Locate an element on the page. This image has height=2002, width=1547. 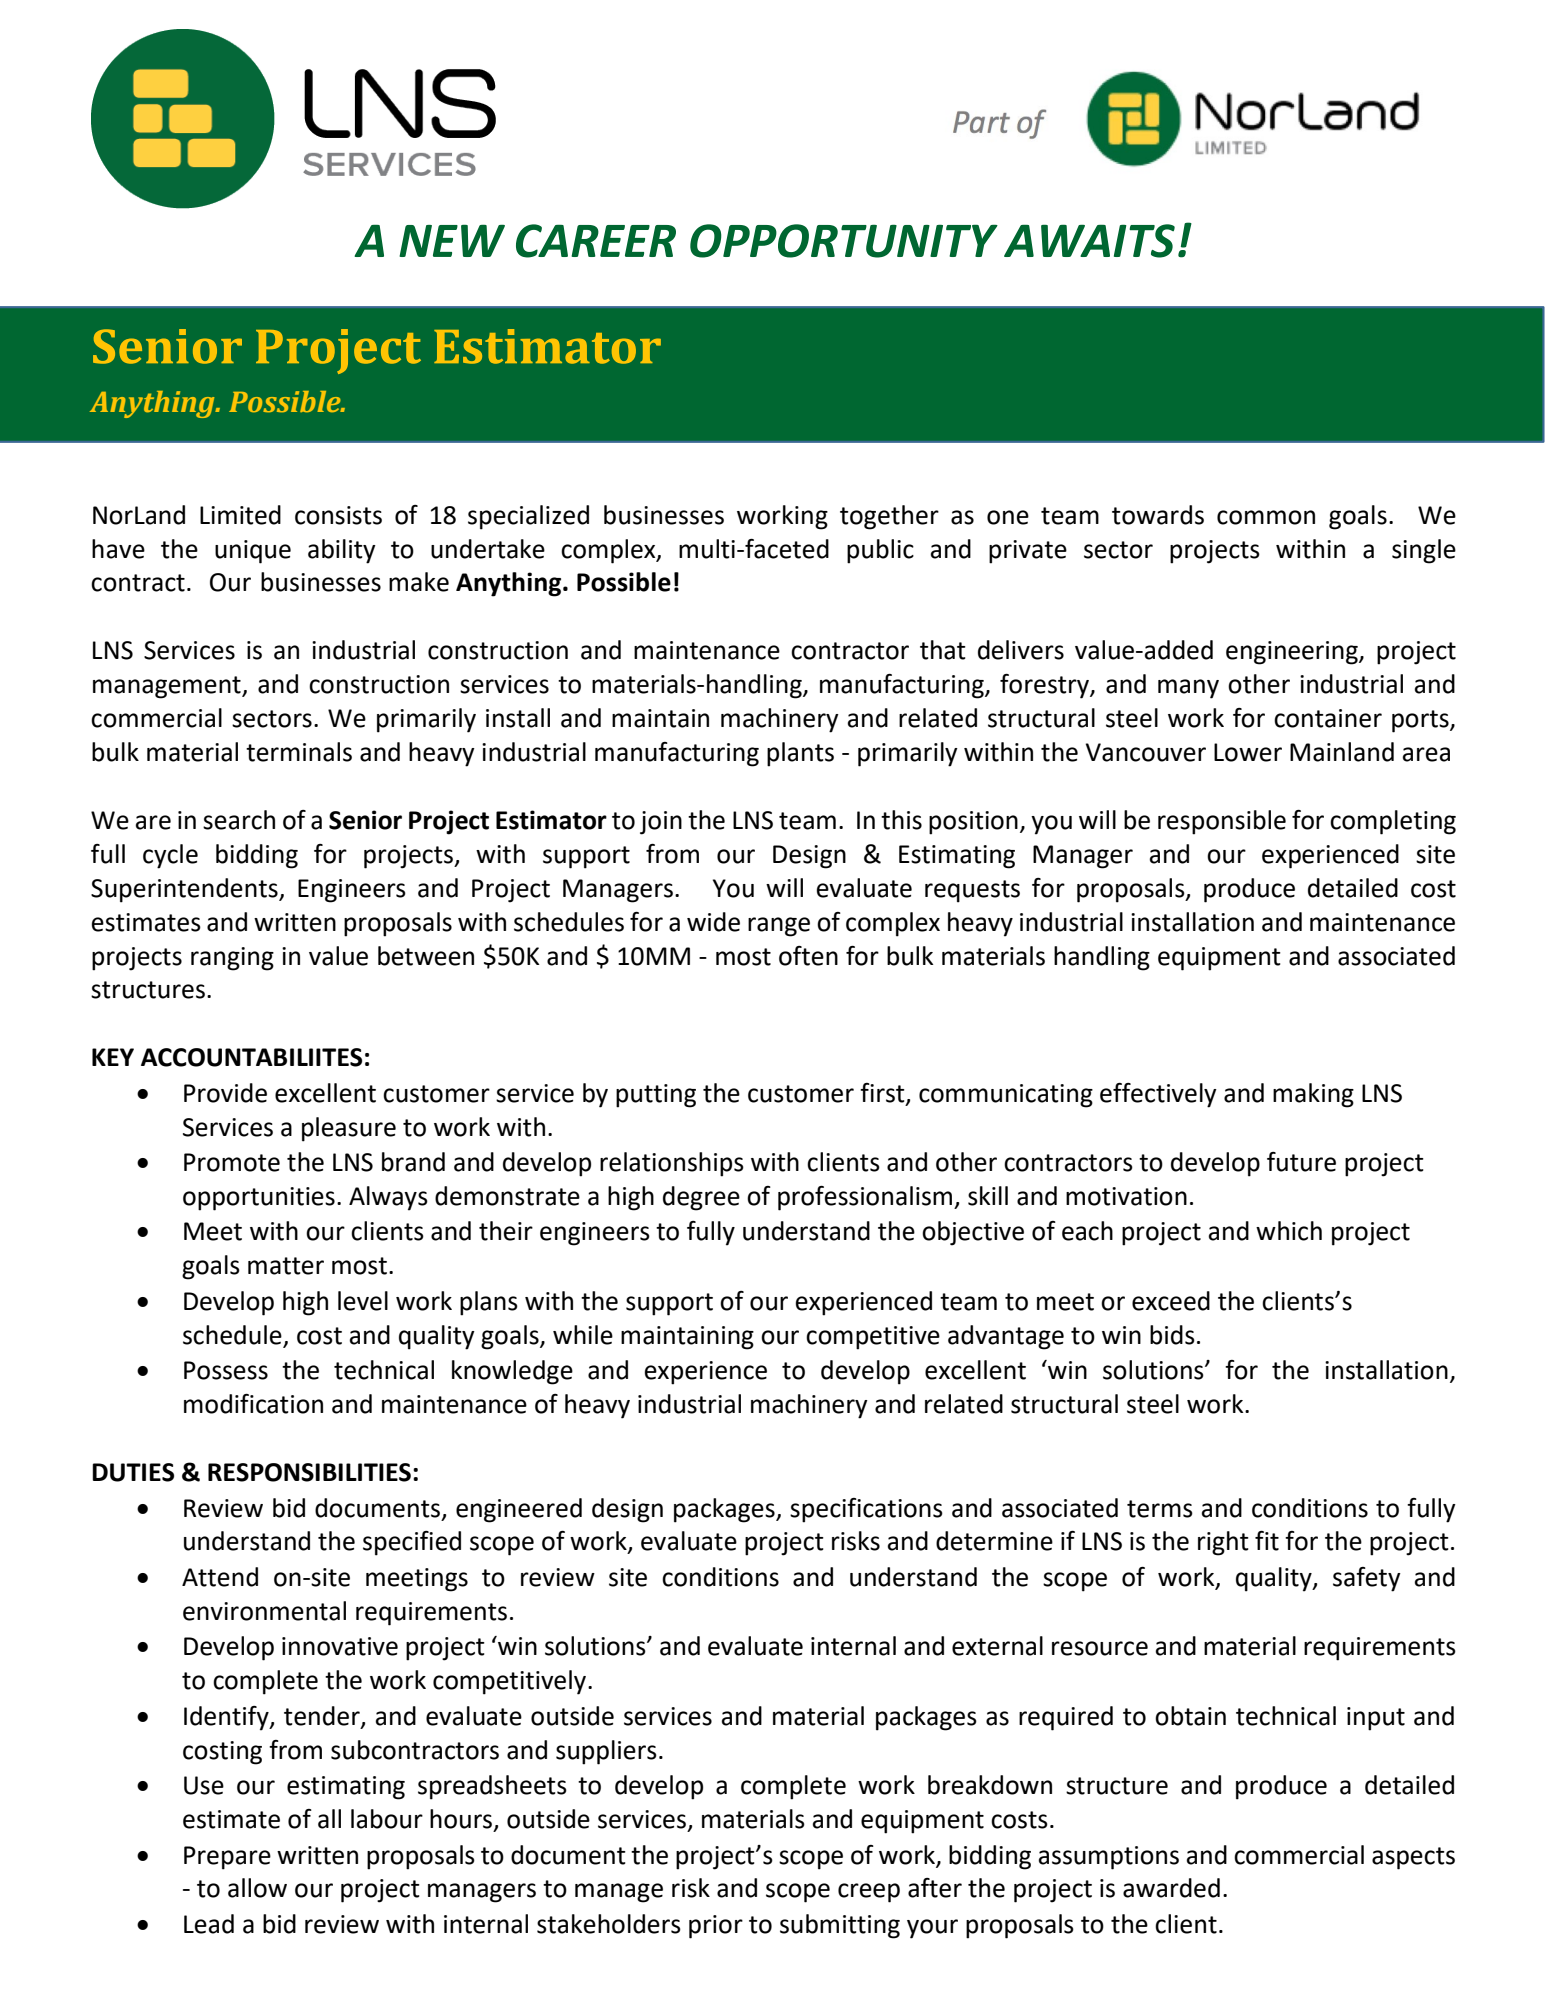
prior is located at coordinates (716, 1927).
